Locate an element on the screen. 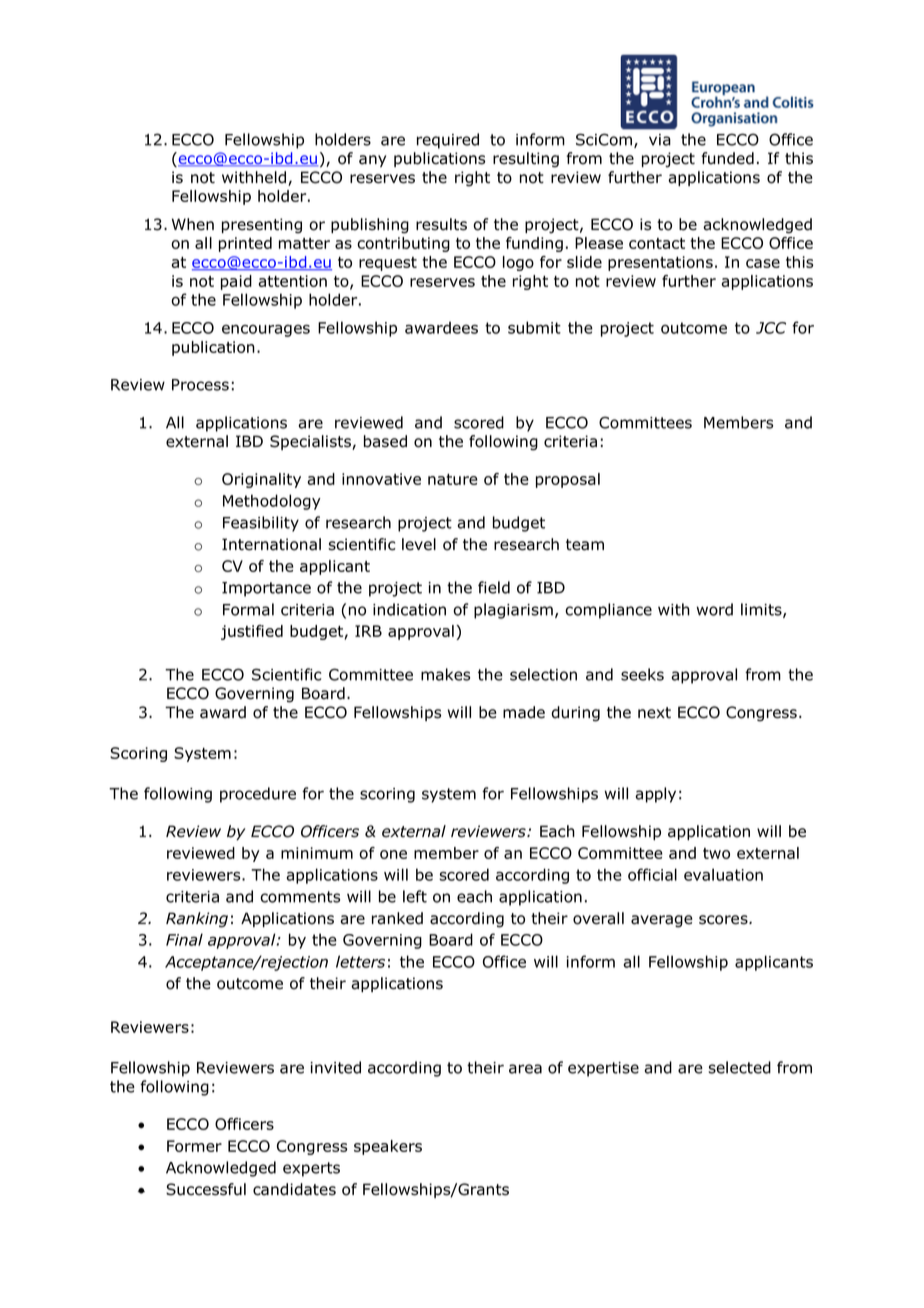 Image resolution: width=924 pixels, height=1308 pixels. scores is located at coordinates (724, 920).
